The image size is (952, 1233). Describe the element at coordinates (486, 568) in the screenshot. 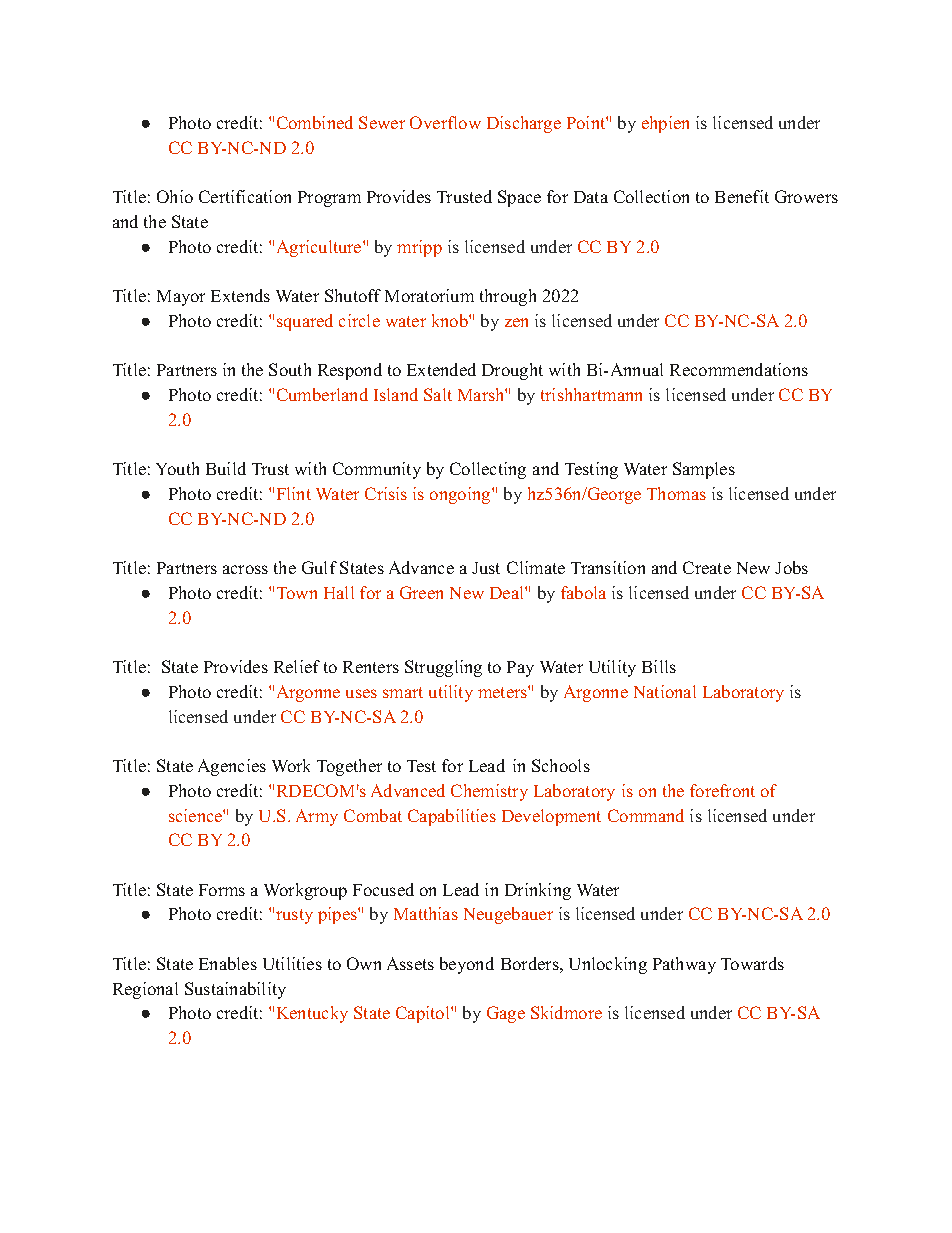

I see `Just` at that location.
